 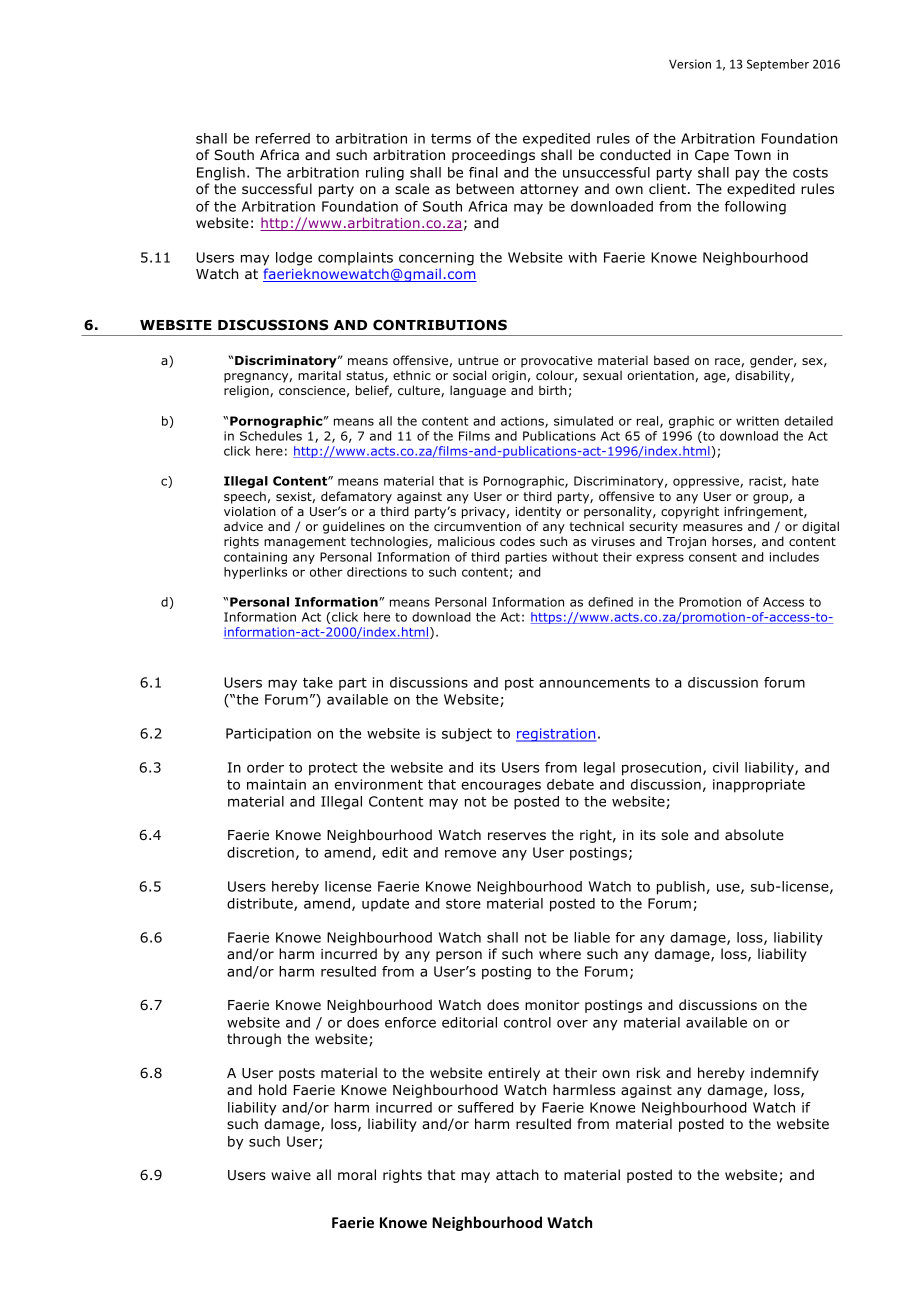 I want to click on other, so click(x=326, y=572).
